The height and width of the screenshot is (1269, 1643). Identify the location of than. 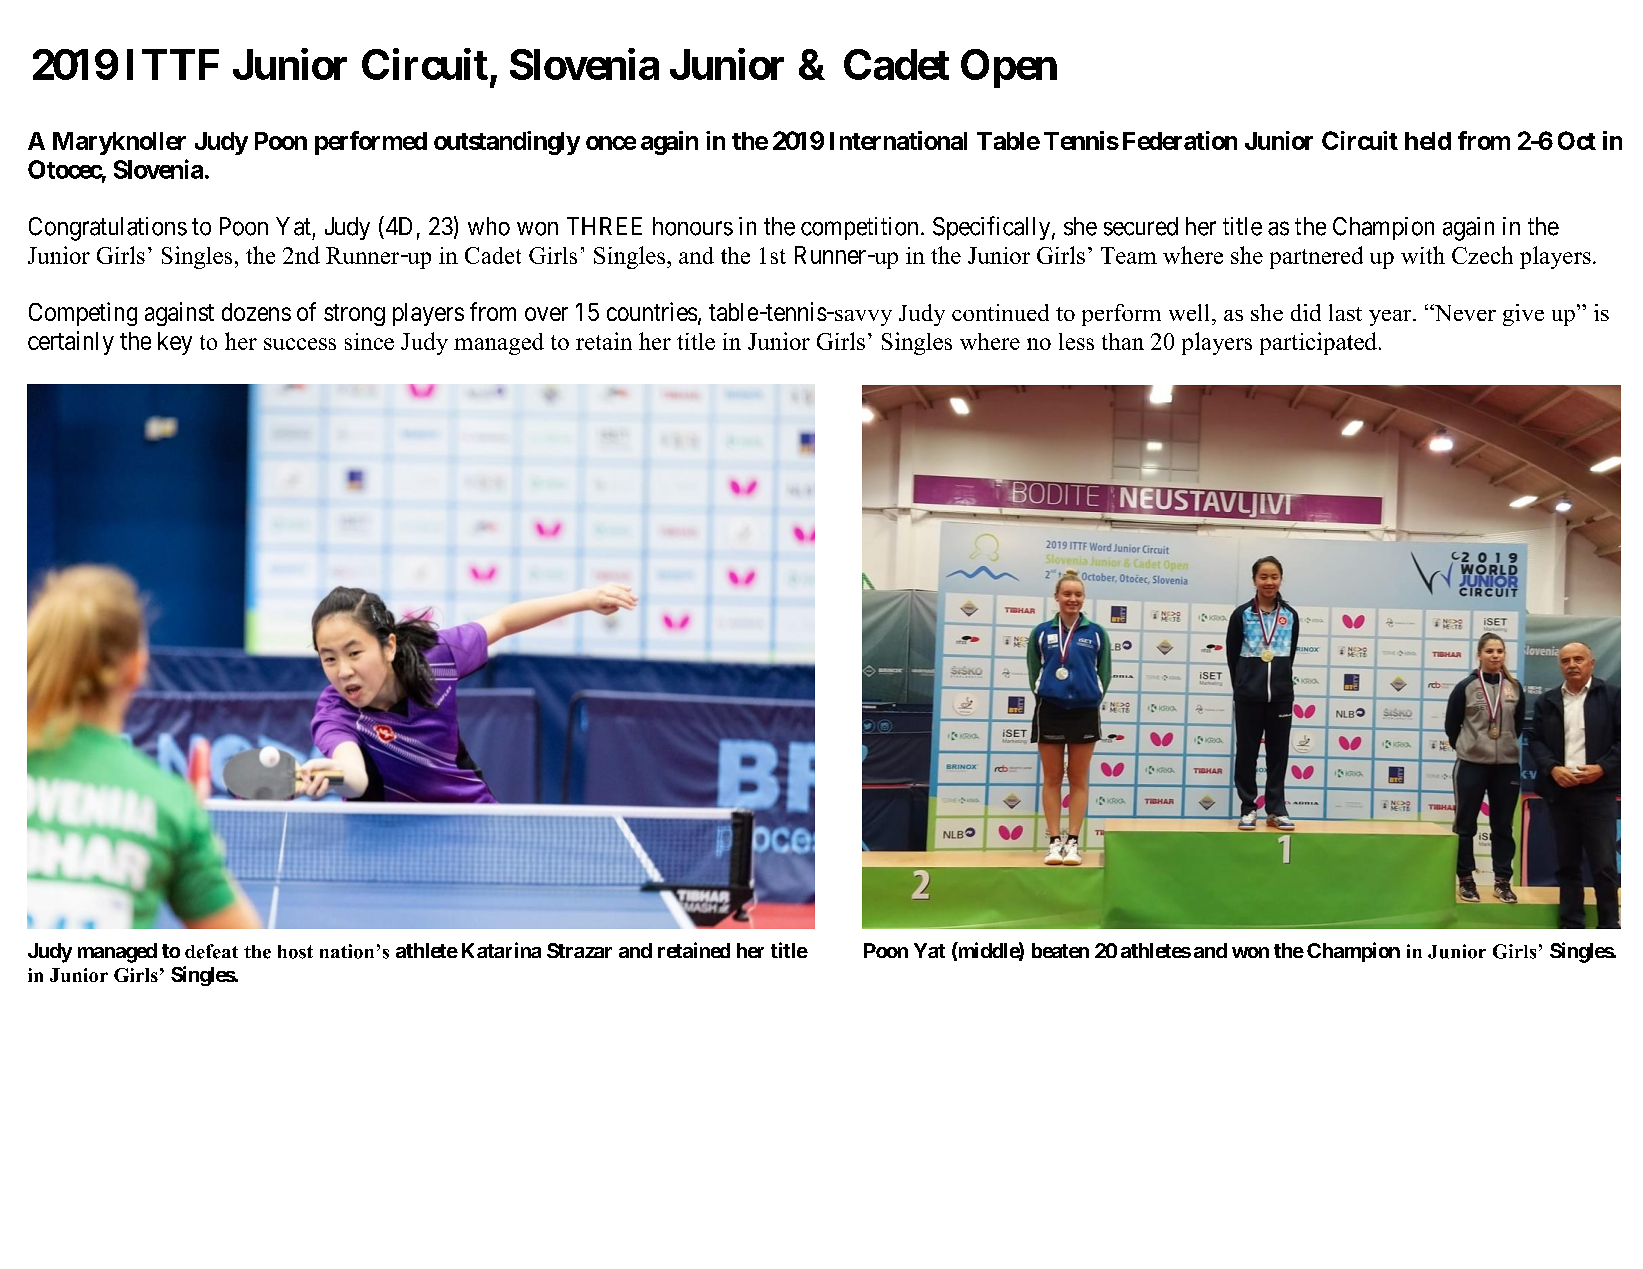
(1123, 341).
